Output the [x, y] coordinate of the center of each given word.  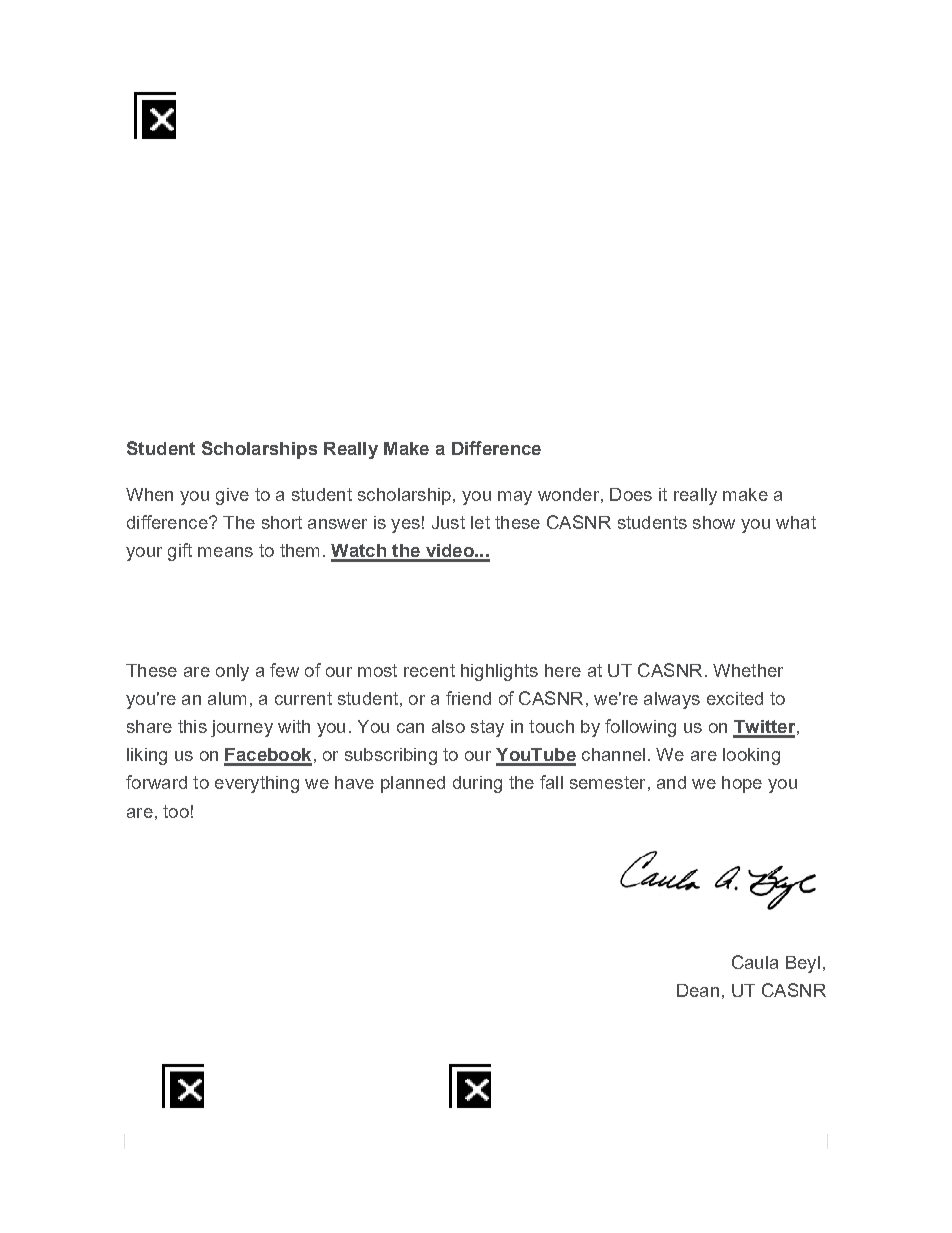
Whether [748, 670]
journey [242, 728]
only [232, 672]
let [480, 522]
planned [413, 784]
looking [751, 756]
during [477, 784]
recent [429, 670]
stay [487, 728]
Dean [698, 990]
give [232, 496]
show [714, 522]
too [176, 811]
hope [742, 784]
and [671, 782]
